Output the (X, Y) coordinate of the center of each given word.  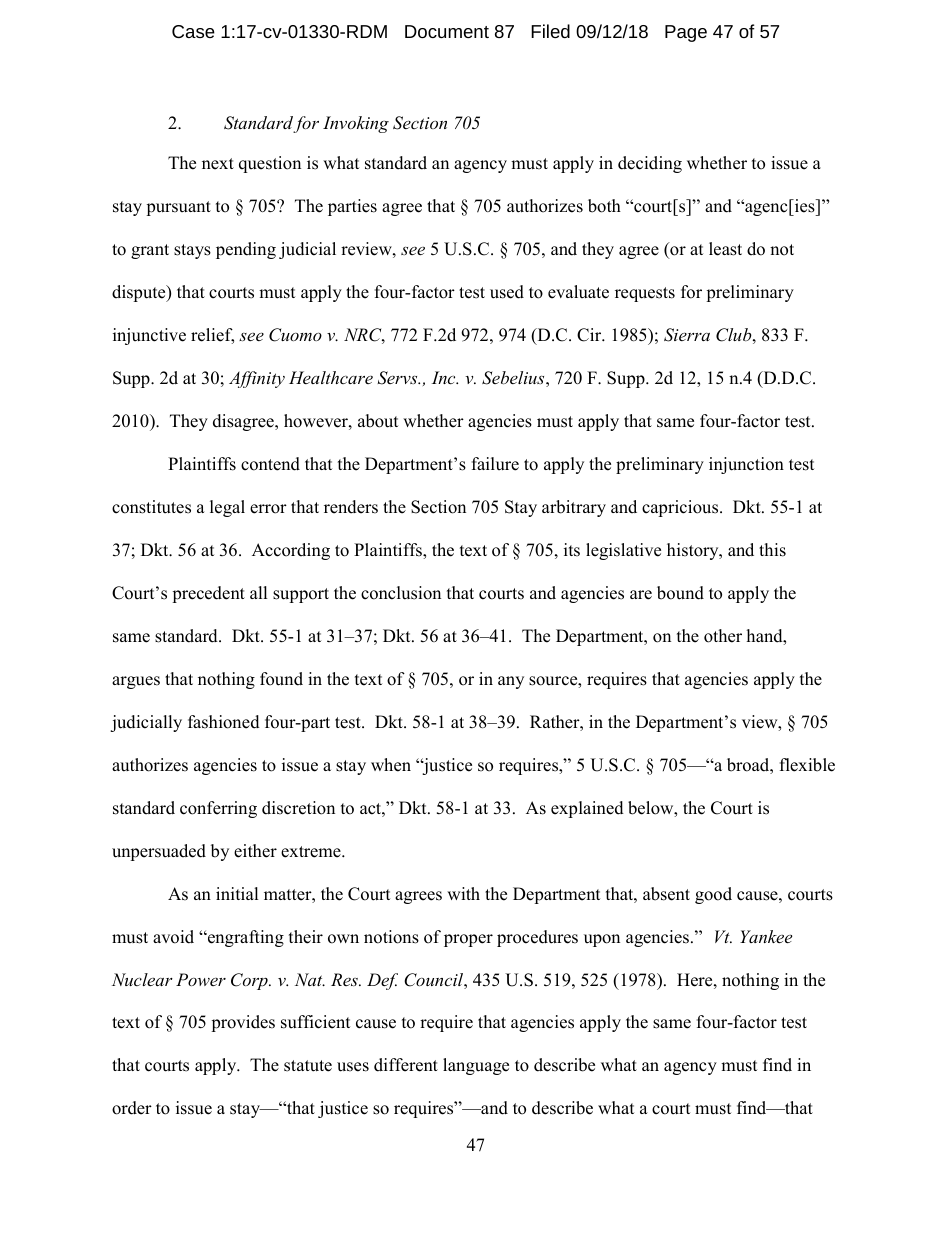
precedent (208, 594)
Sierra (687, 335)
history (694, 551)
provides (243, 1023)
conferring (218, 809)
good (713, 895)
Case (193, 31)
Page (686, 33)
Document (447, 31)
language (476, 1066)
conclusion (401, 593)
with (463, 893)
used (507, 292)
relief (212, 336)
